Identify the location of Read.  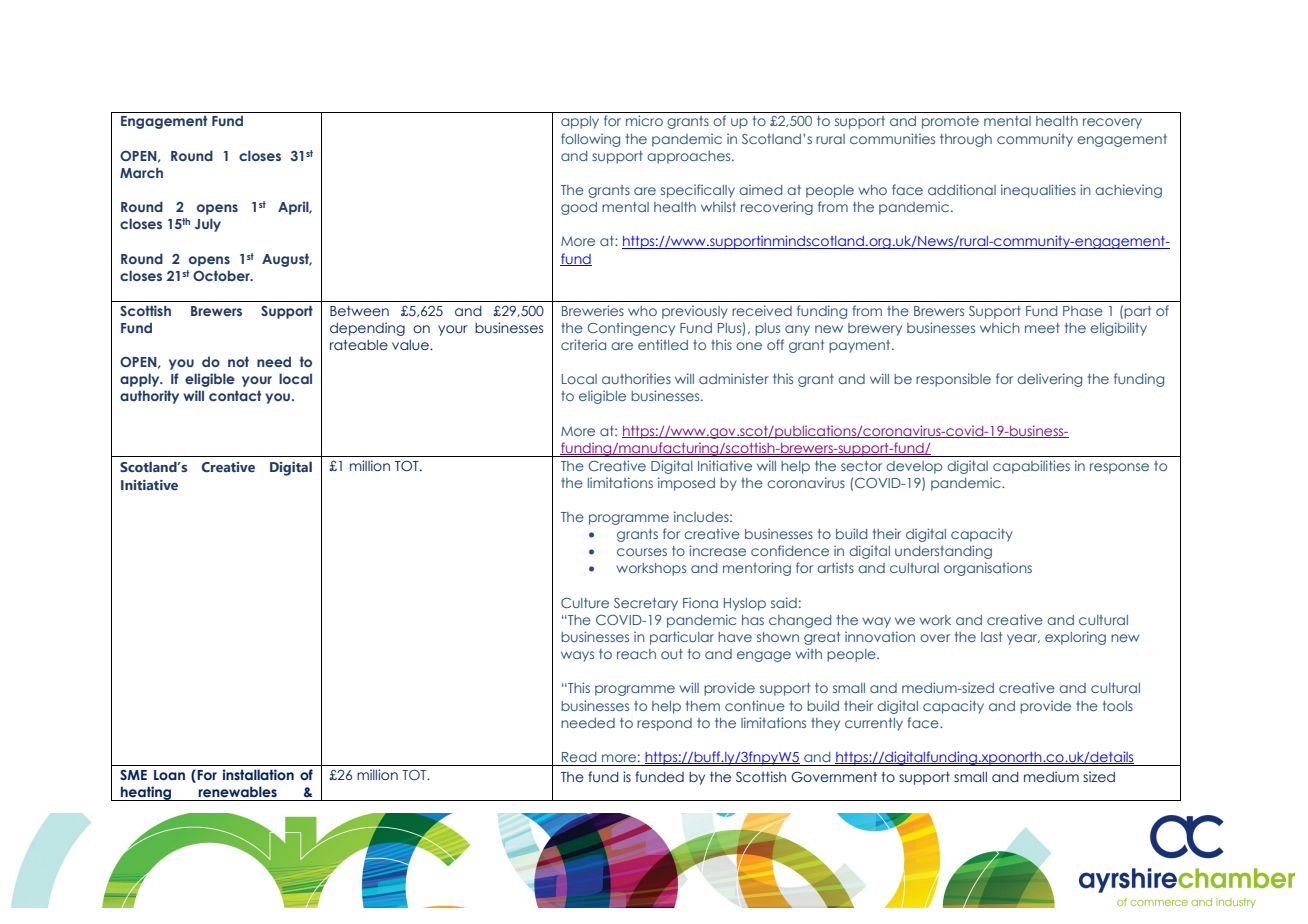
(579, 757).
